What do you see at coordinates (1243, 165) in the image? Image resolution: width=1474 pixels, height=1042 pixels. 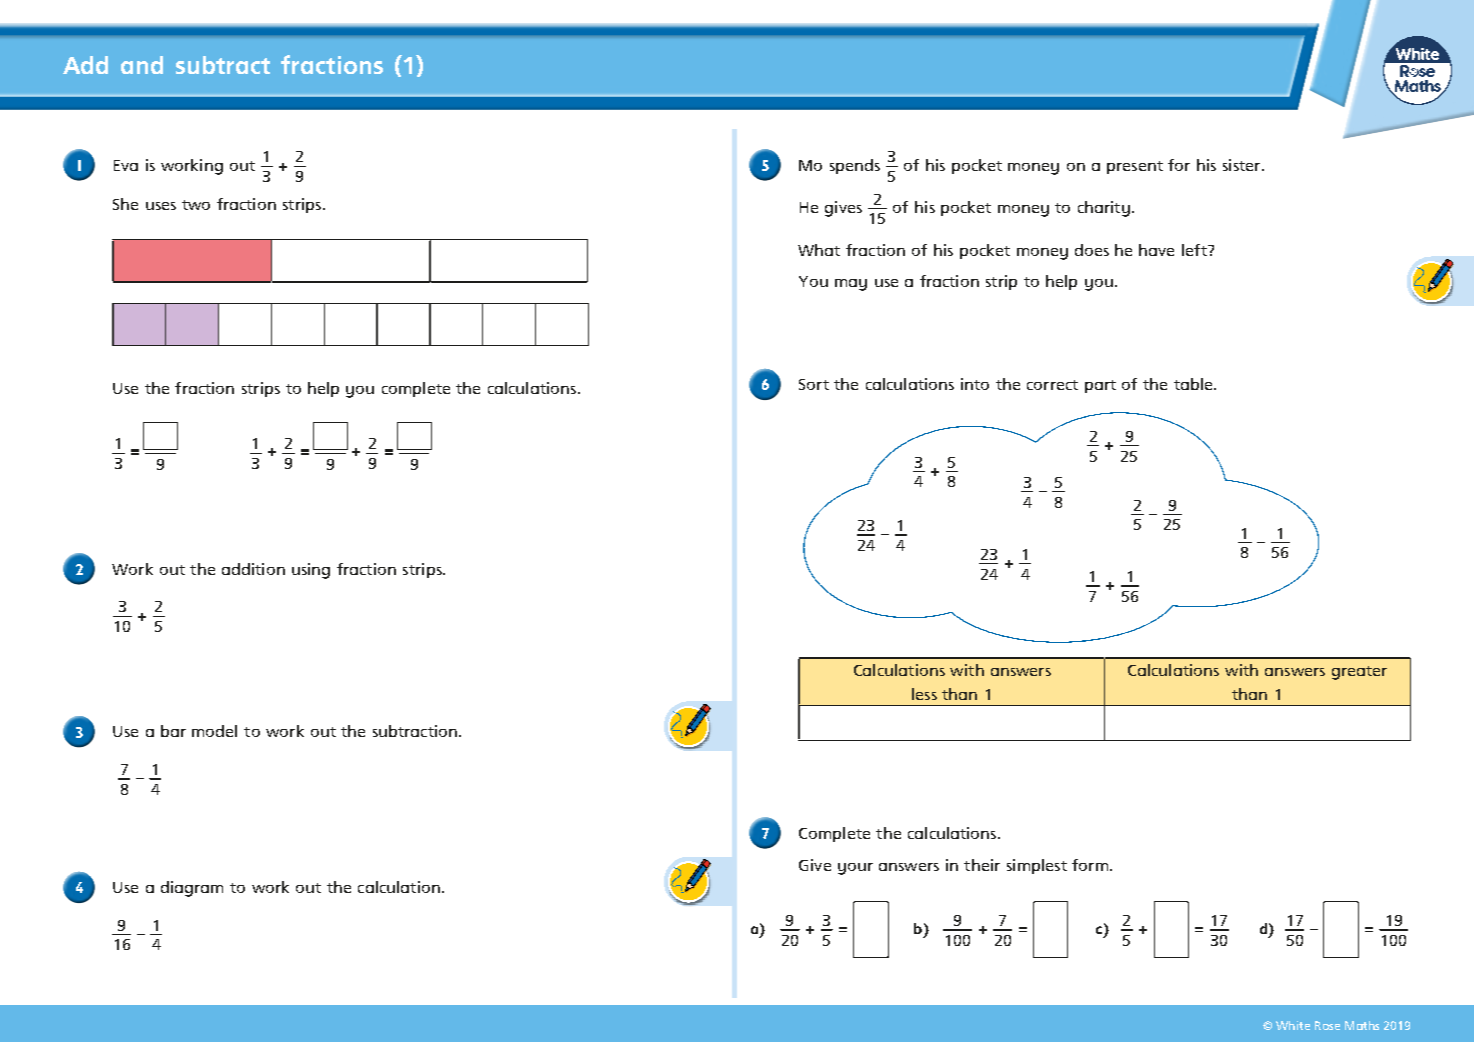 I see `sister` at bounding box center [1243, 165].
